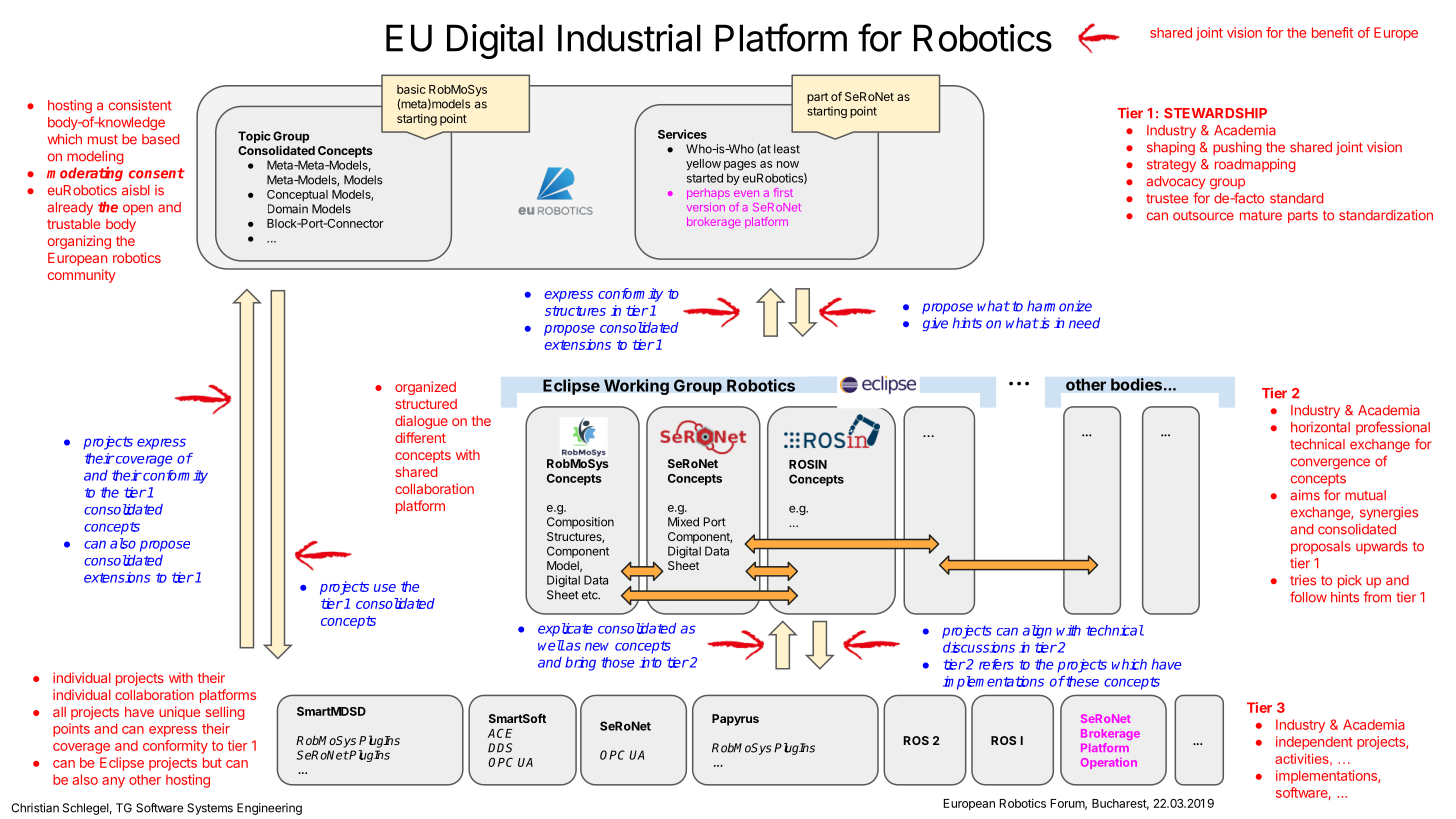 This screenshot has height=819, width=1456. What do you see at coordinates (706, 208) in the screenshot?
I see `version` at bounding box center [706, 208].
